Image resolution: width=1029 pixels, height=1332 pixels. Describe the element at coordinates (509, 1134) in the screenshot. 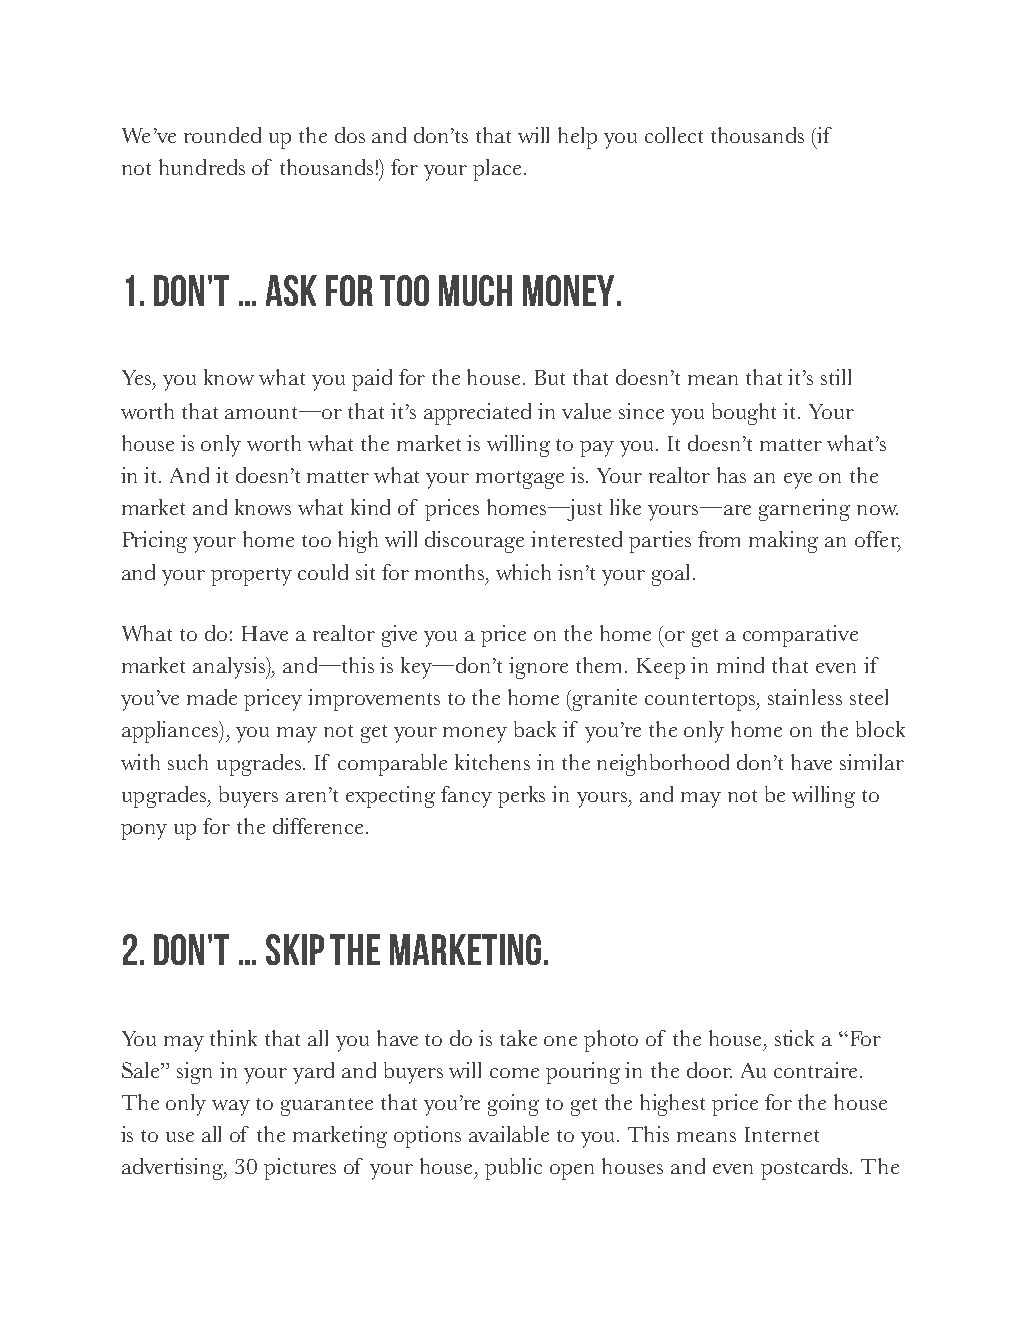

I see `available` at that location.
